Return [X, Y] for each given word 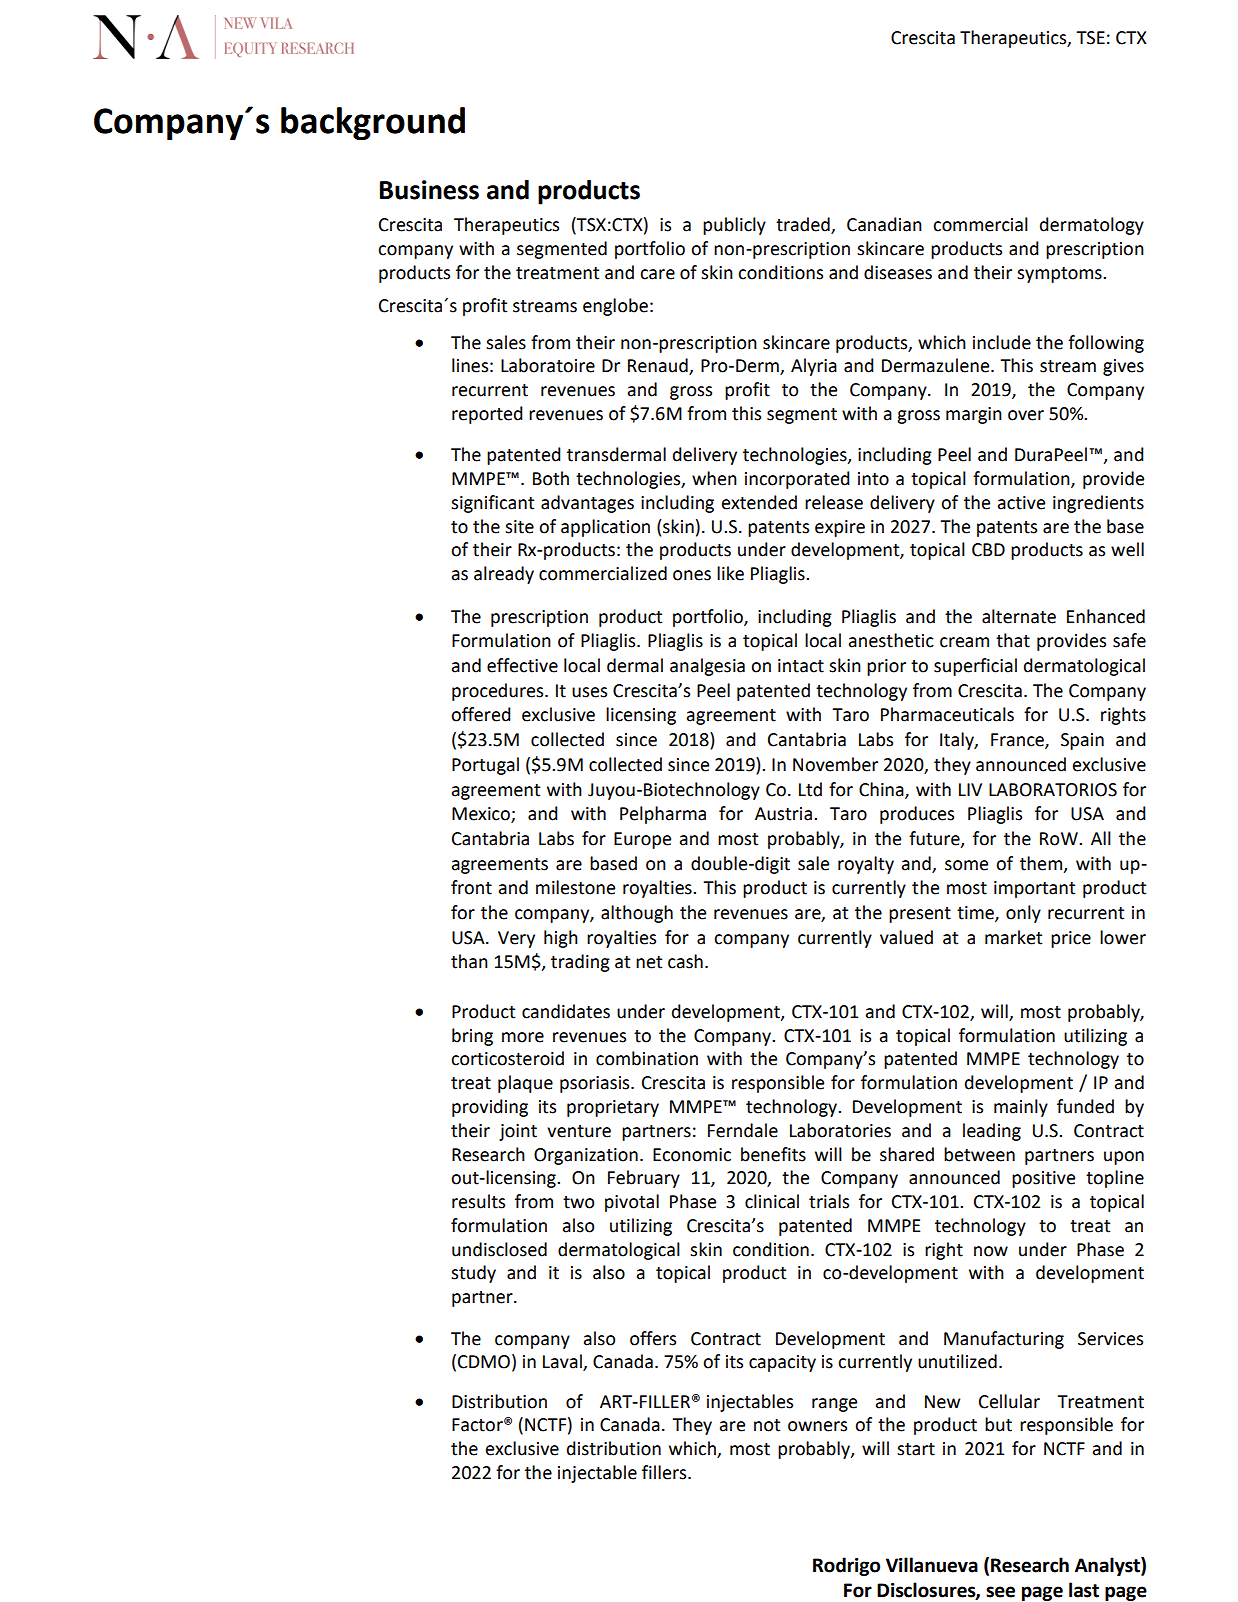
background [373, 124]
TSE [1090, 38]
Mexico [482, 815]
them [1042, 864]
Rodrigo [846, 1566]
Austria [785, 814]
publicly [734, 226]
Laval [563, 1362]
